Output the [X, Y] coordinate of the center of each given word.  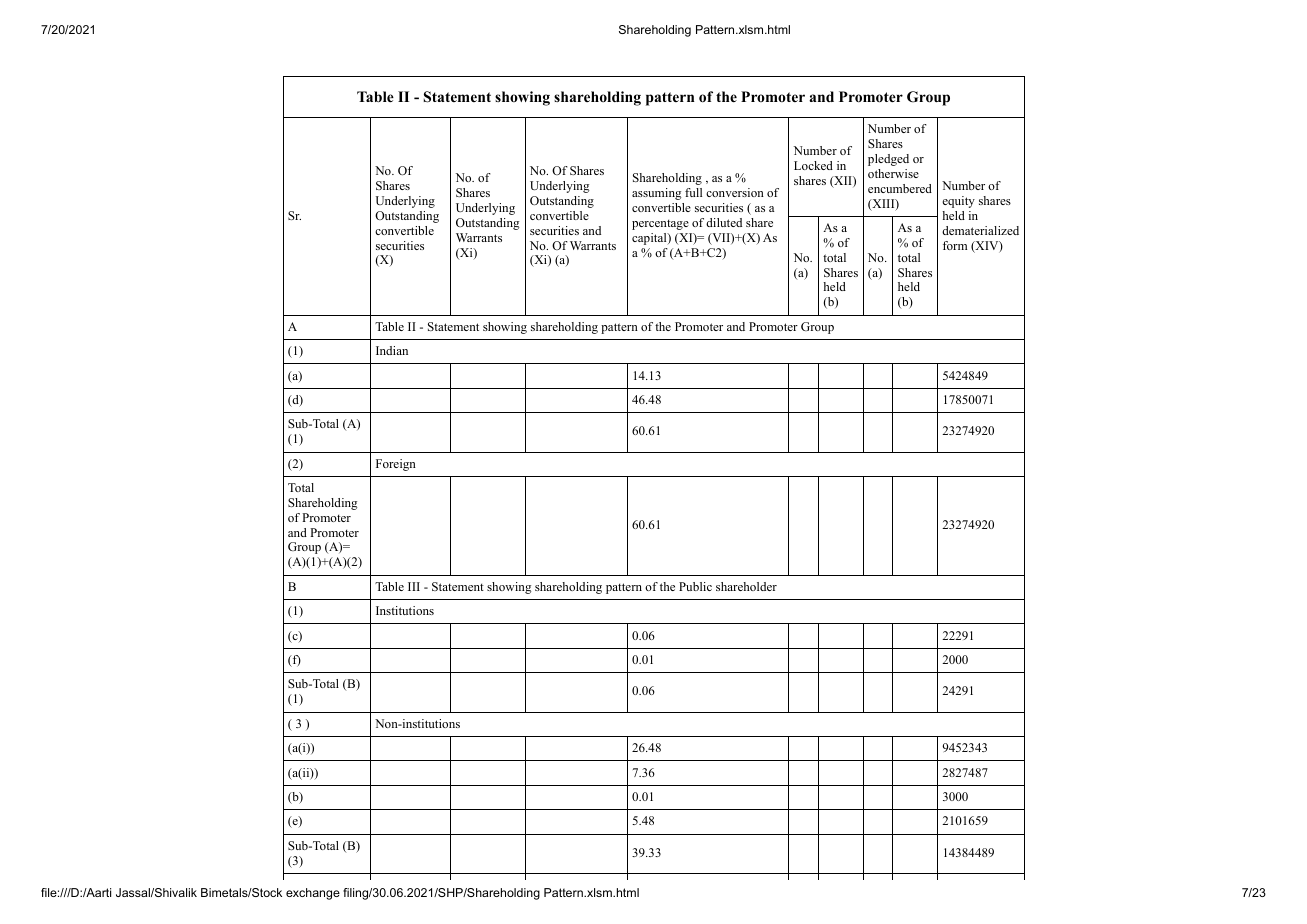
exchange [313, 894]
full [693, 192]
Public [695, 586]
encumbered [900, 188]
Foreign [396, 465]
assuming [656, 194]
